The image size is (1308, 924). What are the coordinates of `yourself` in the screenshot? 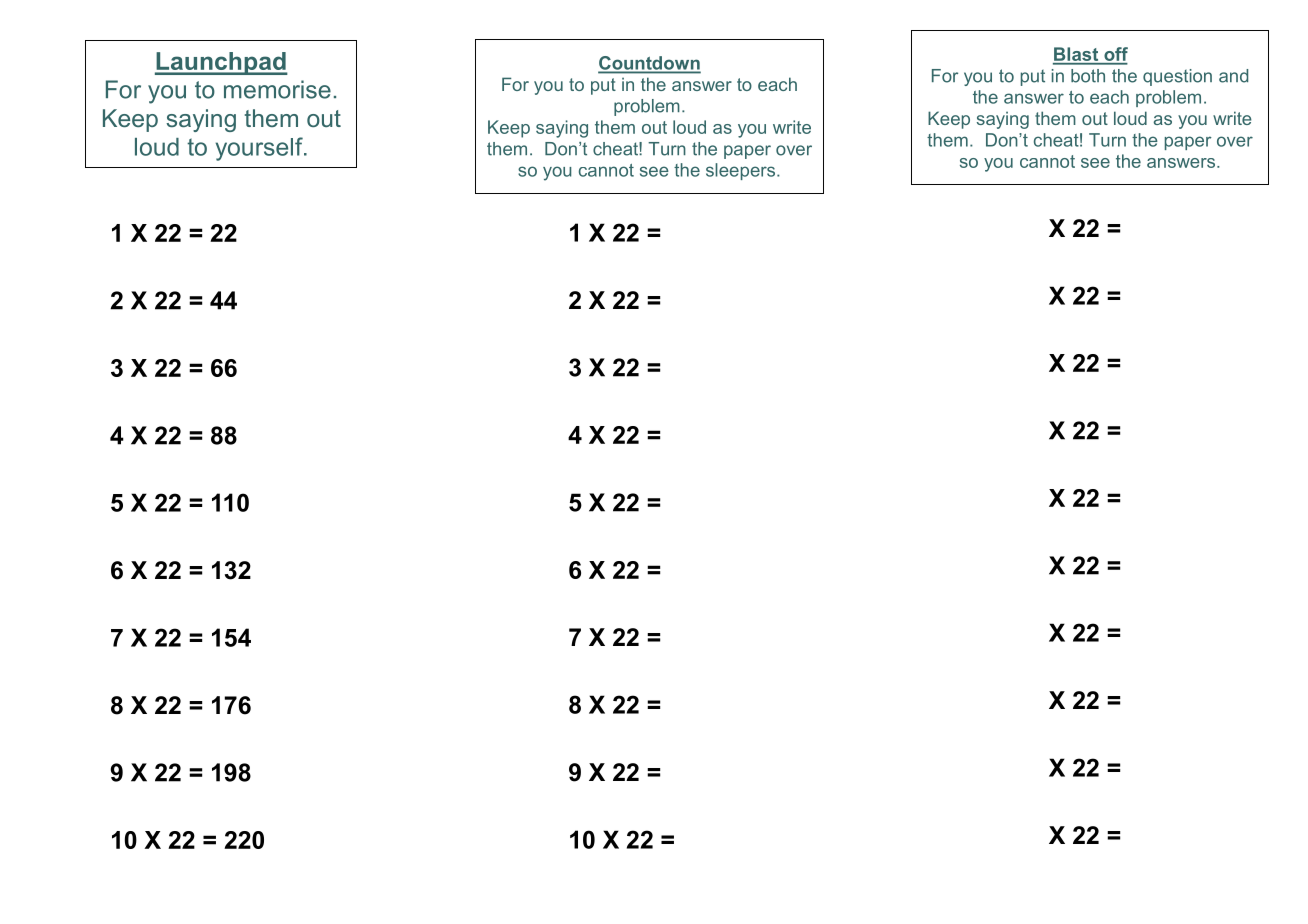 It's located at (260, 149).
